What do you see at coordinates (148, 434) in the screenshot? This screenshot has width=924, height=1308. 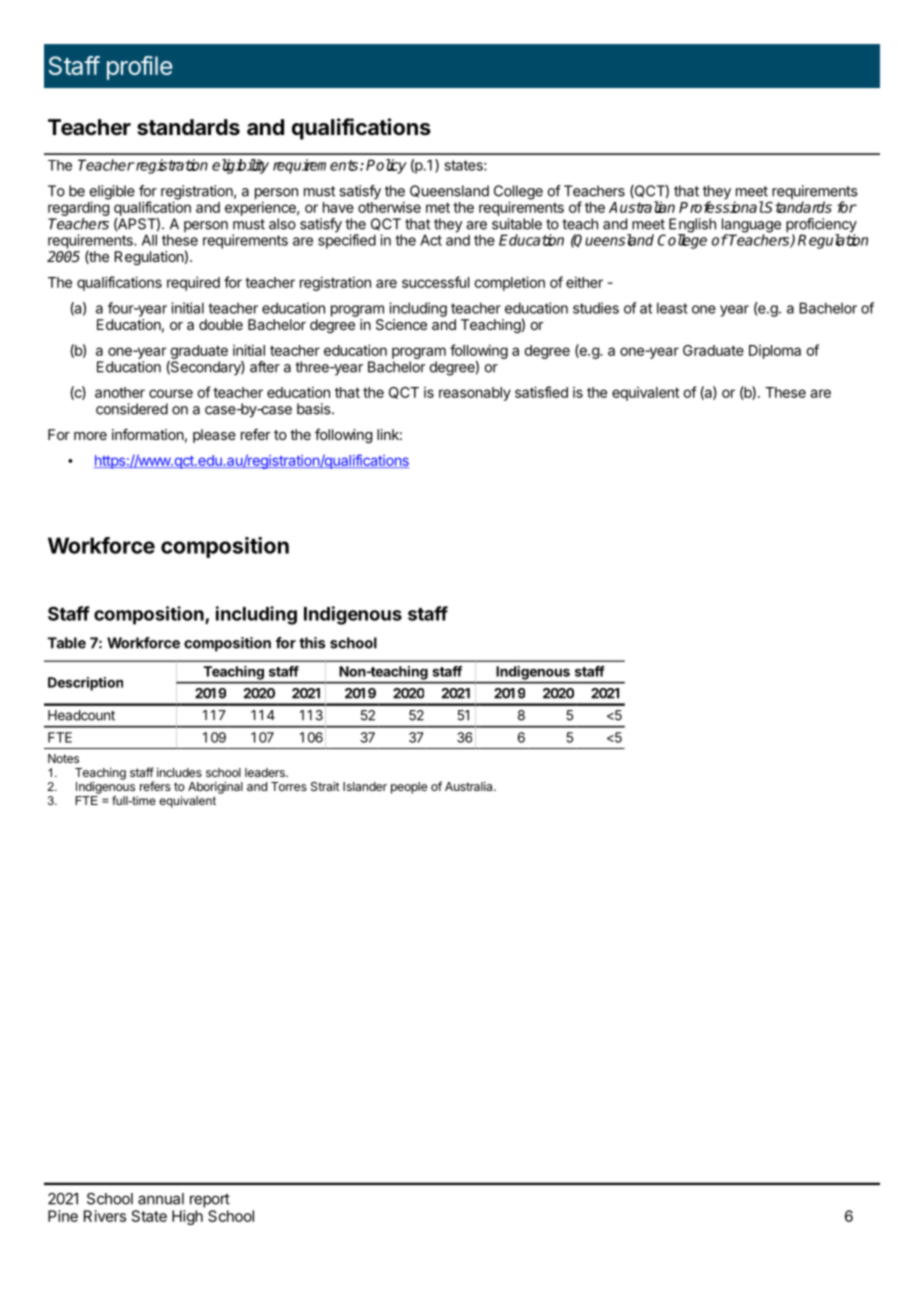 I see `information` at bounding box center [148, 434].
